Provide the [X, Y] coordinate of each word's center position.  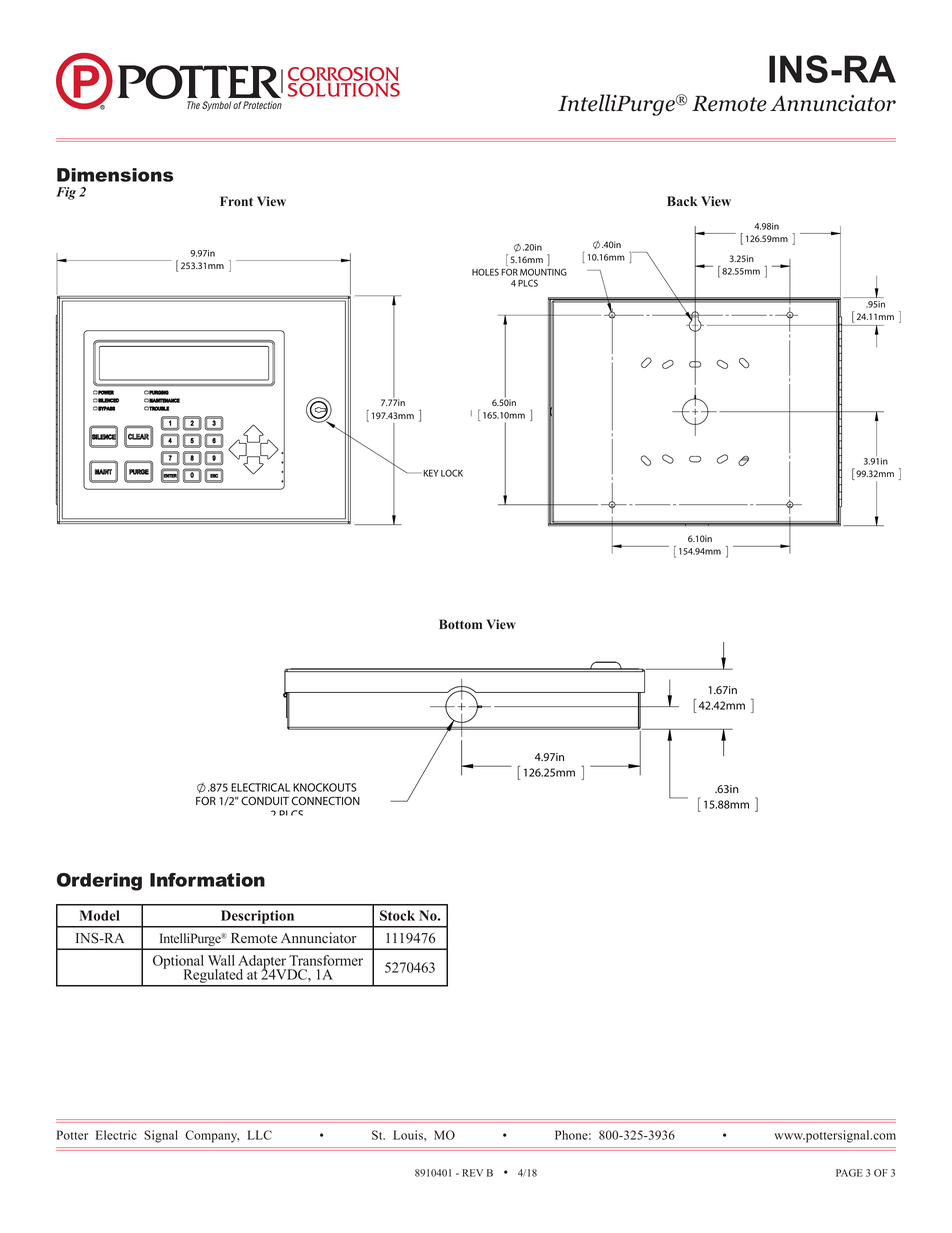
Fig [66, 193]
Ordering [99, 882]
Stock [397, 915]
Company [212, 1136]
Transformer [326, 960]
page [849, 1173]
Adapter [263, 963]
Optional [178, 963]
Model [100, 915]
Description [257, 918]
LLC [260, 1135]
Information [207, 880]
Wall [221, 960]
